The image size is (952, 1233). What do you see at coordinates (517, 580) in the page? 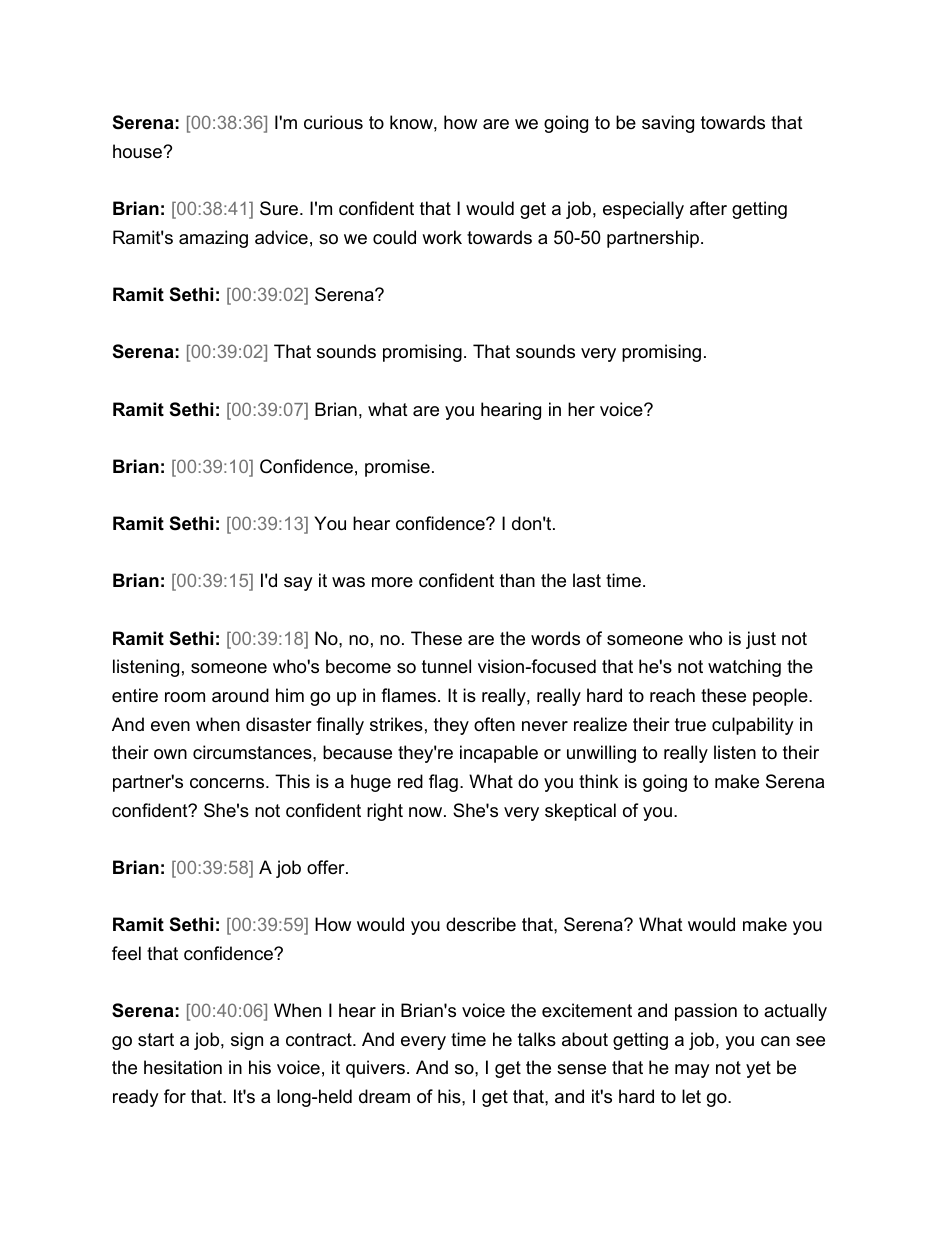
I see `than` at bounding box center [517, 580].
